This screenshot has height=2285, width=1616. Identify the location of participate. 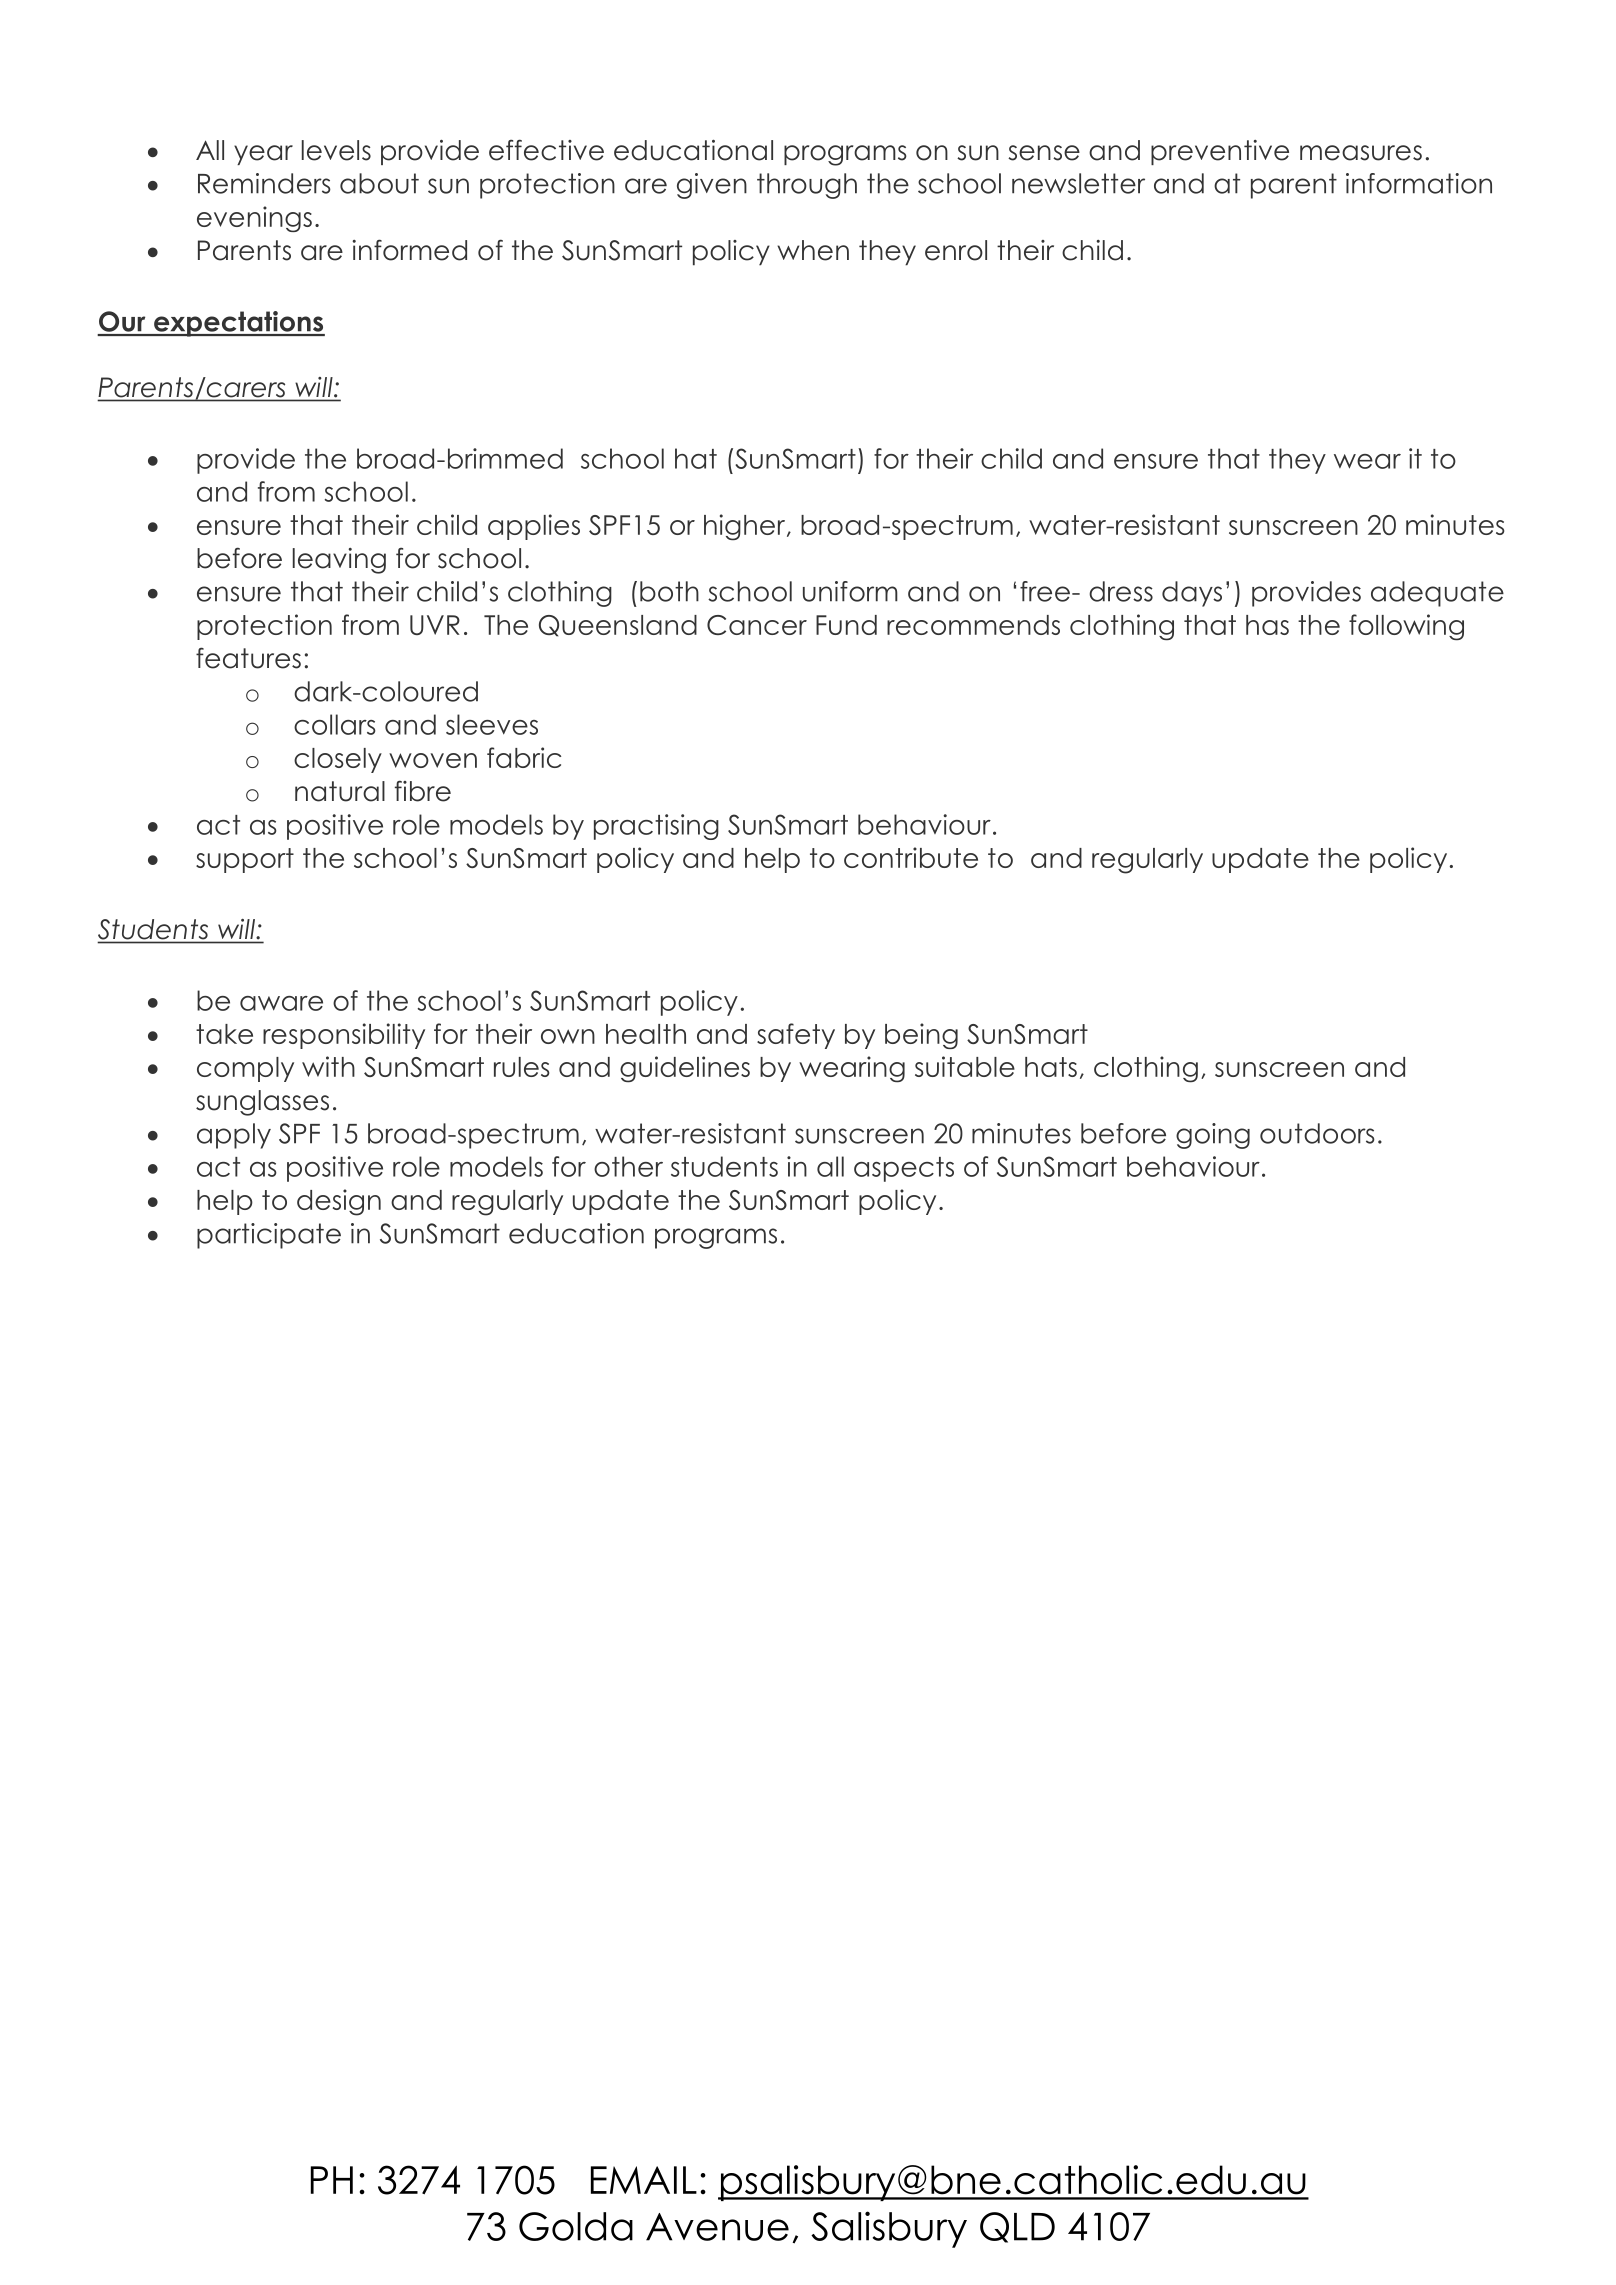
(269, 1236).
